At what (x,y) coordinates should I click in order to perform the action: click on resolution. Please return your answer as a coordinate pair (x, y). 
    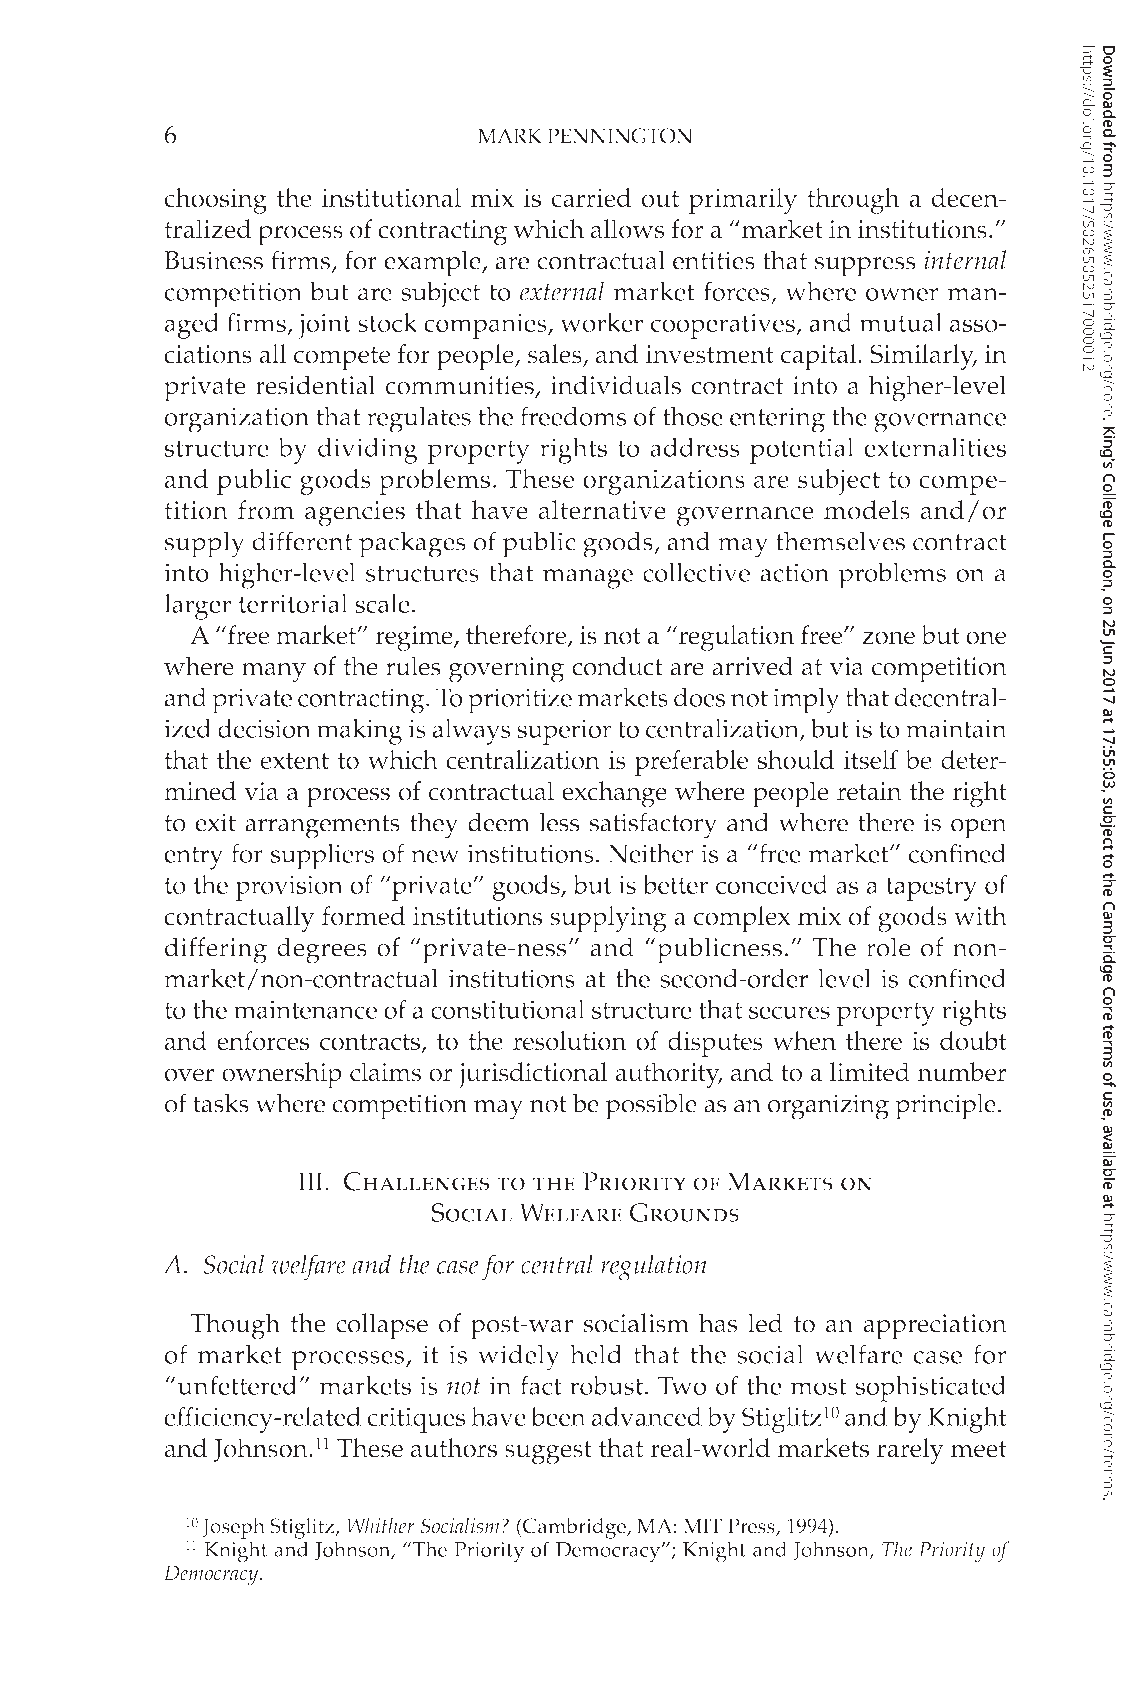
    Looking at the image, I should click on (569, 1041).
